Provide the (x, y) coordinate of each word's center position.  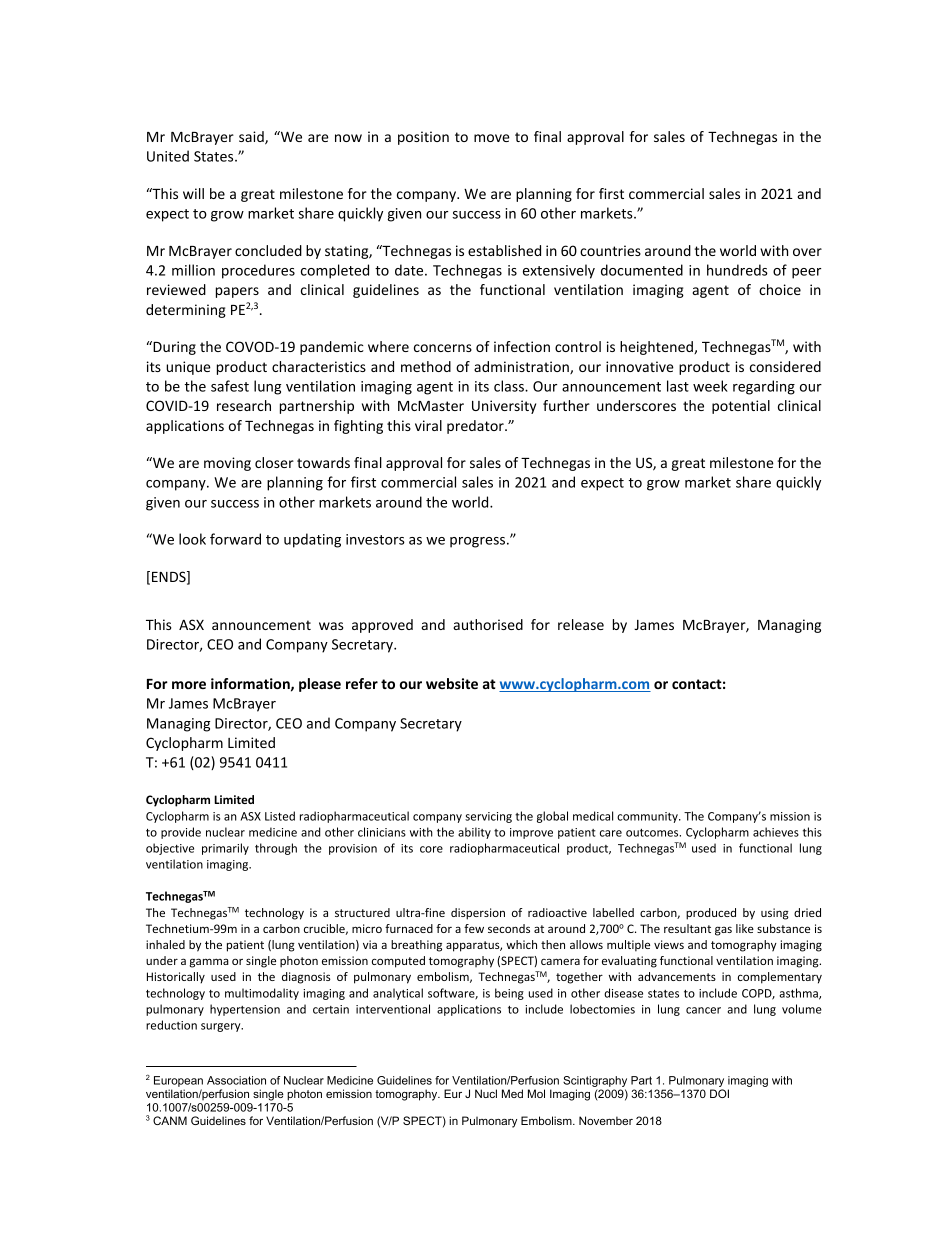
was (331, 626)
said (252, 138)
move (492, 138)
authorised (488, 624)
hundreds (737, 270)
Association (236, 1080)
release (581, 624)
